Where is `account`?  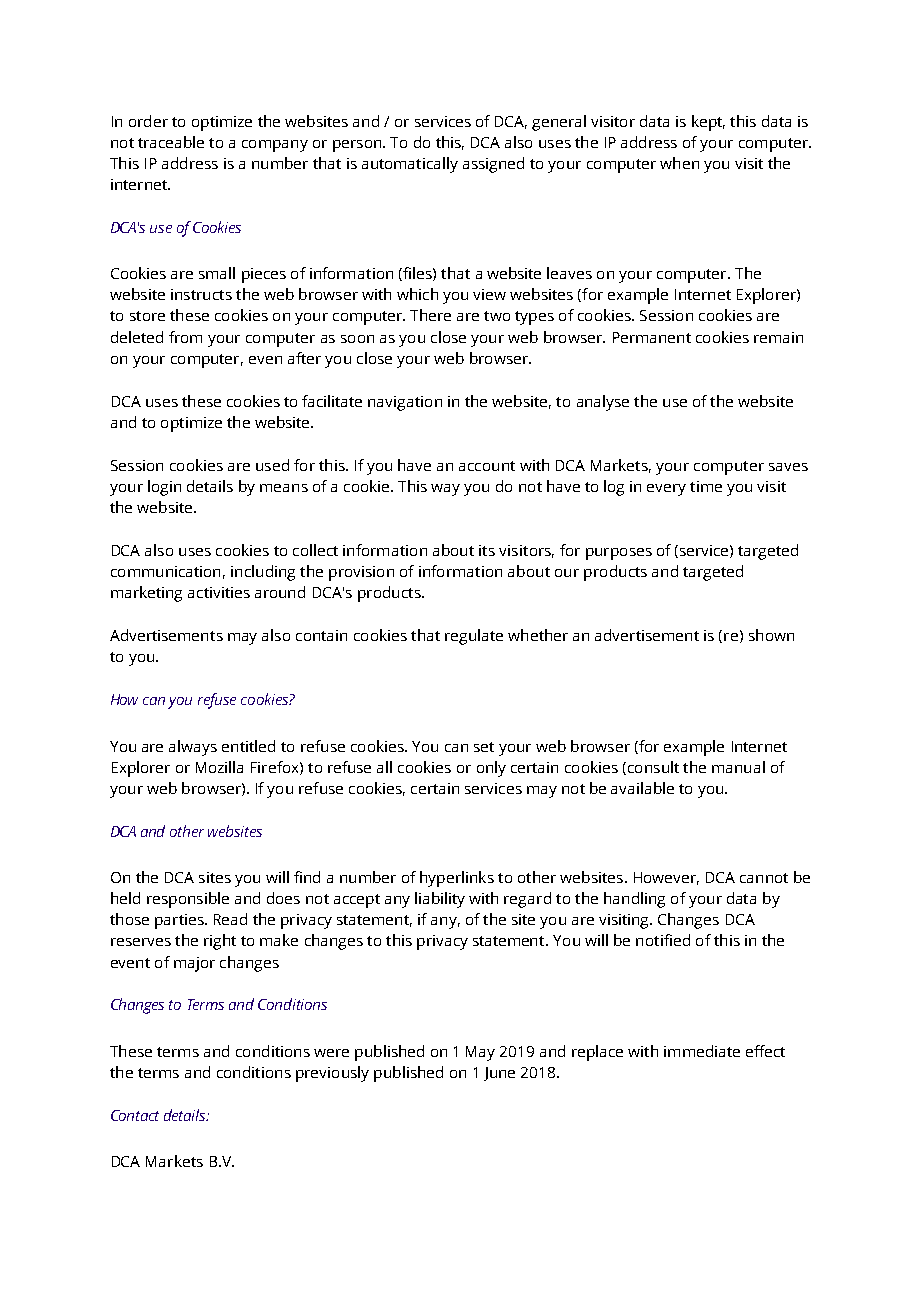
account is located at coordinates (487, 466).
